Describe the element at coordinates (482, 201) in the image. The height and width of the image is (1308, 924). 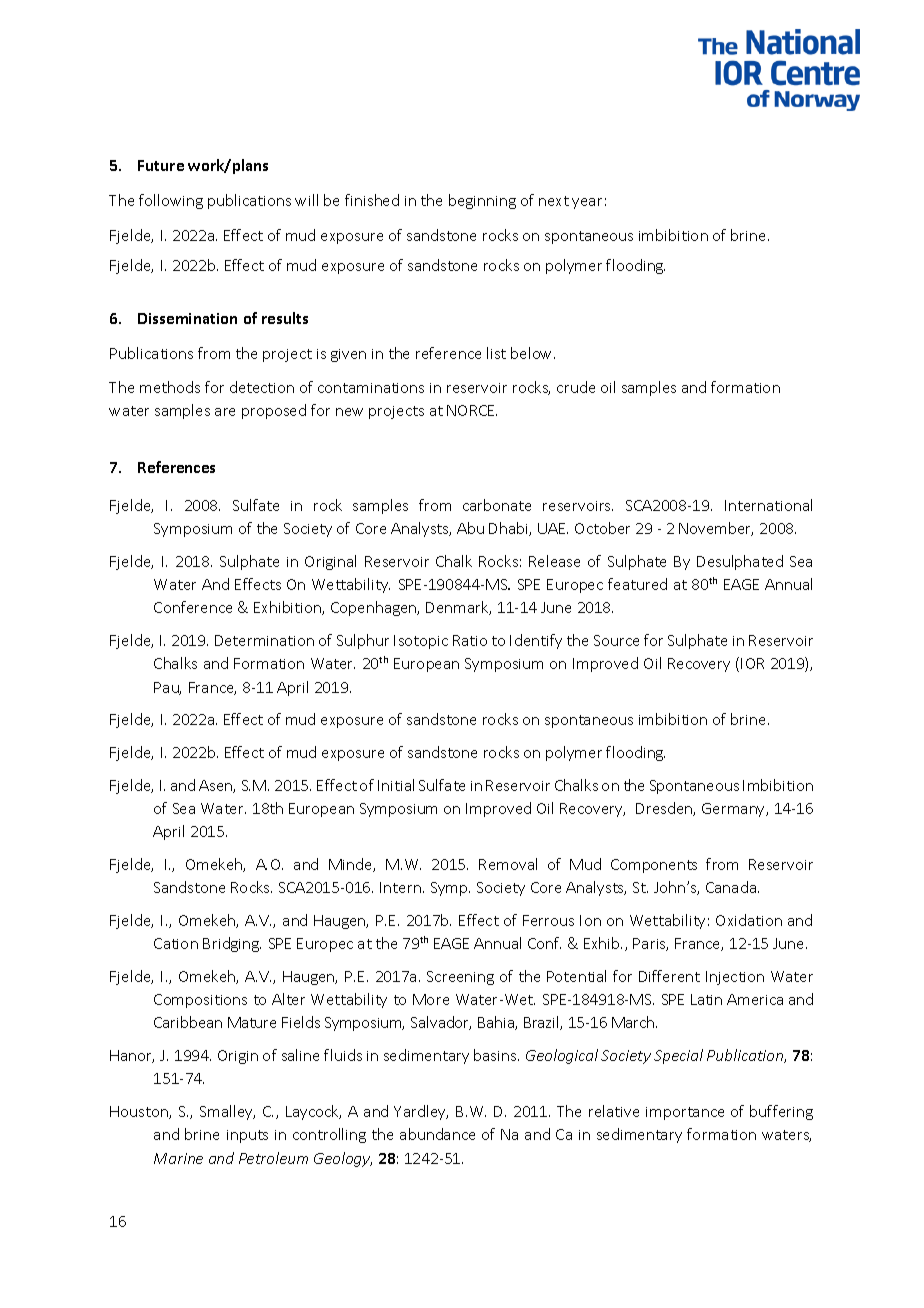
I see `beginning` at that location.
